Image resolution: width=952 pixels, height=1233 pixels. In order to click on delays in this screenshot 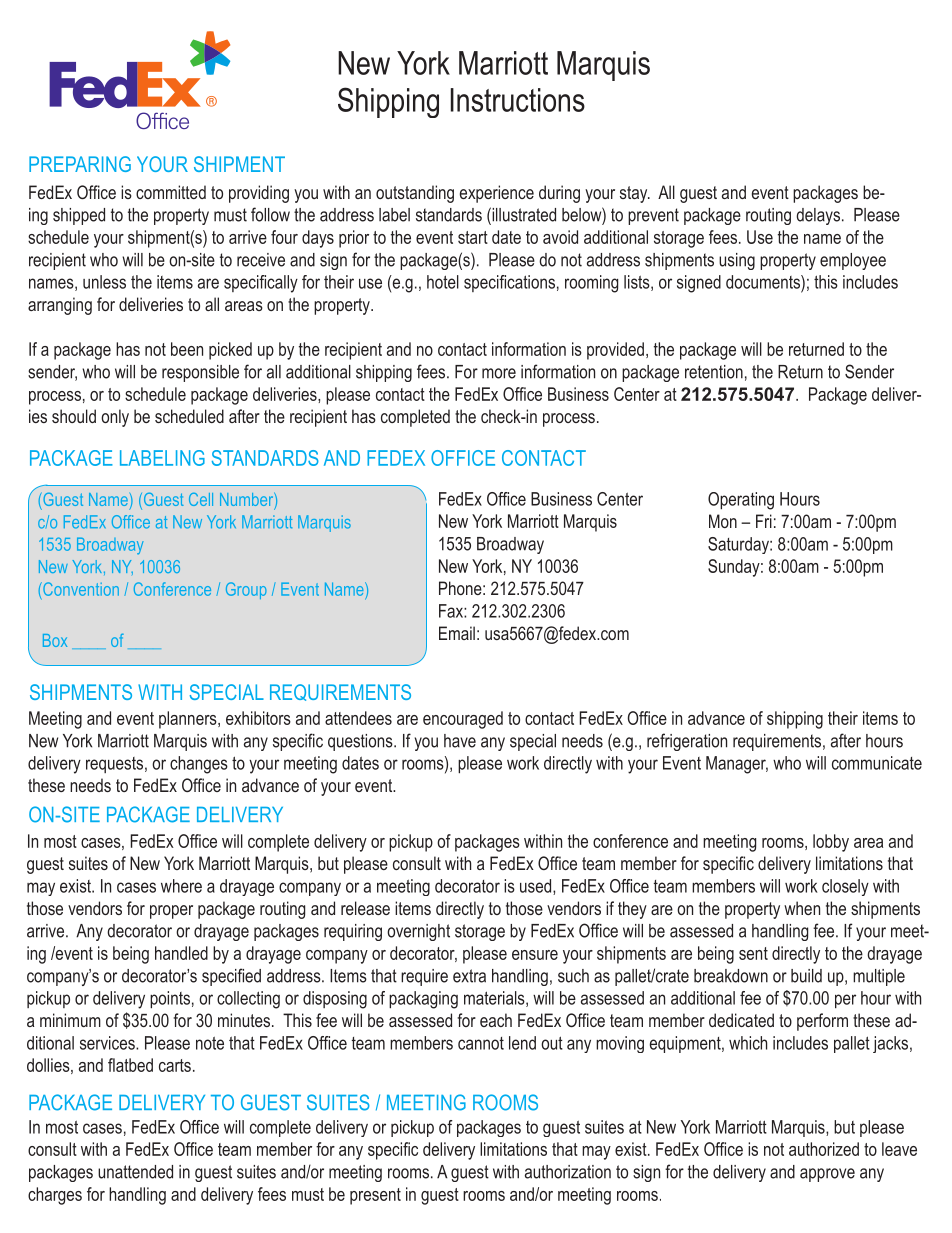, I will do `click(818, 216)`.
